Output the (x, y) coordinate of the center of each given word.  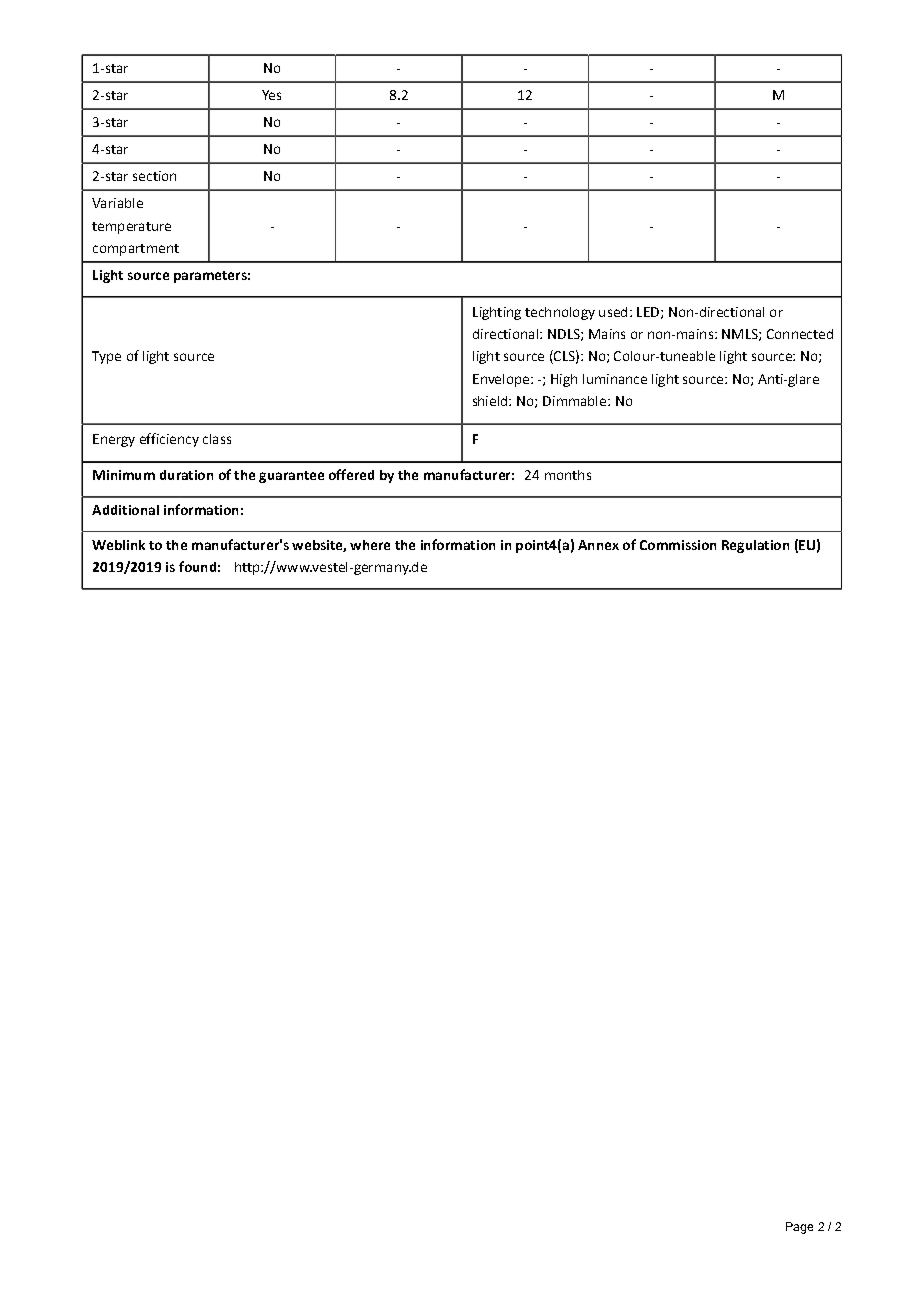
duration (186, 475)
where (370, 545)
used (613, 312)
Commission (678, 545)
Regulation (755, 546)
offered (351, 474)
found (197, 566)
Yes (271, 95)
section (154, 176)
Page (799, 1228)
